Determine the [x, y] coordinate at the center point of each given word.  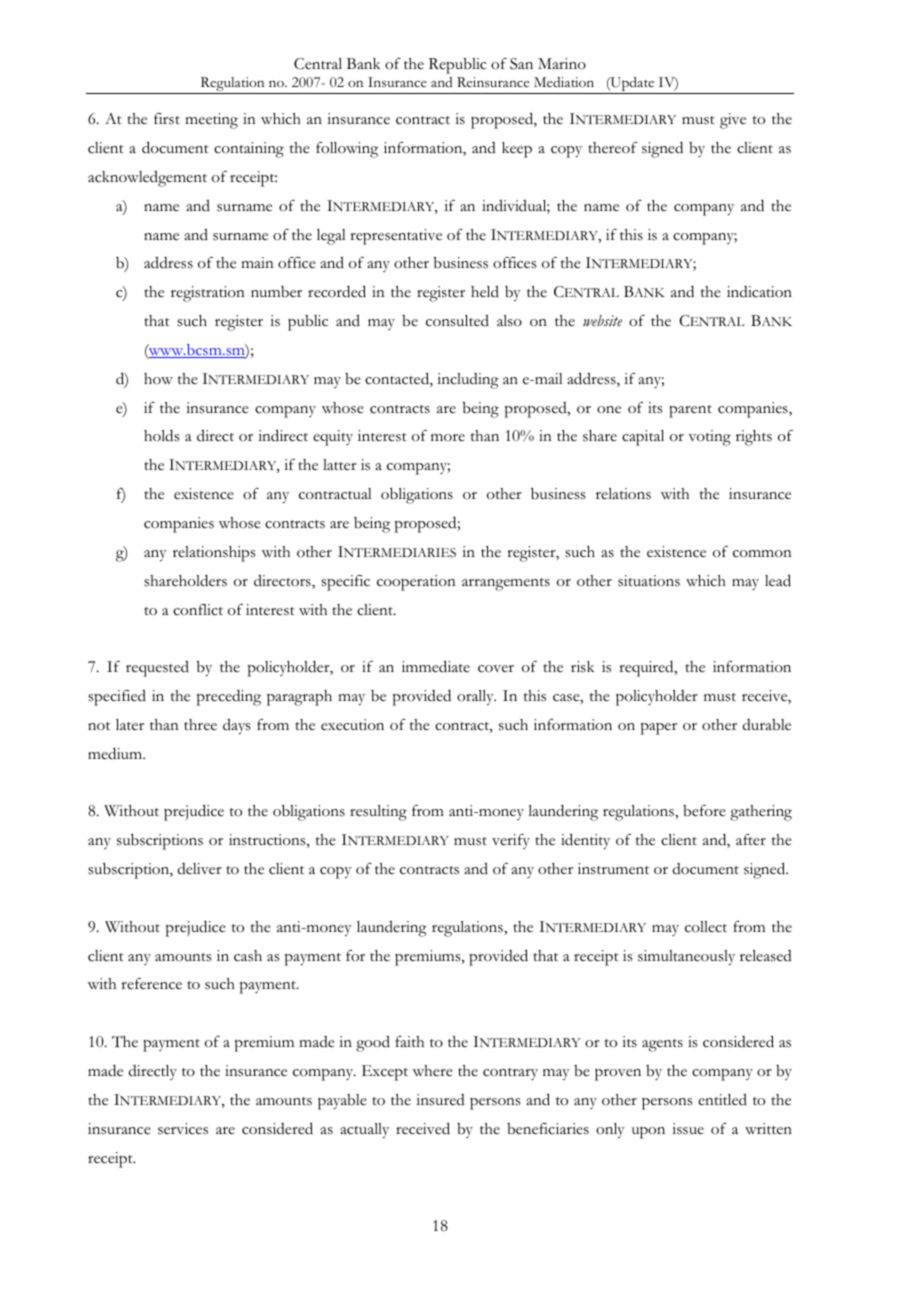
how [158, 379]
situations [649, 581]
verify [511, 841]
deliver [200, 869]
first [167, 119]
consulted [457, 321]
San [521, 64]
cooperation [416, 583]
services [183, 1129]
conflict [198, 610]
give [733, 121]
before [704, 811]
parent [690, 411]
